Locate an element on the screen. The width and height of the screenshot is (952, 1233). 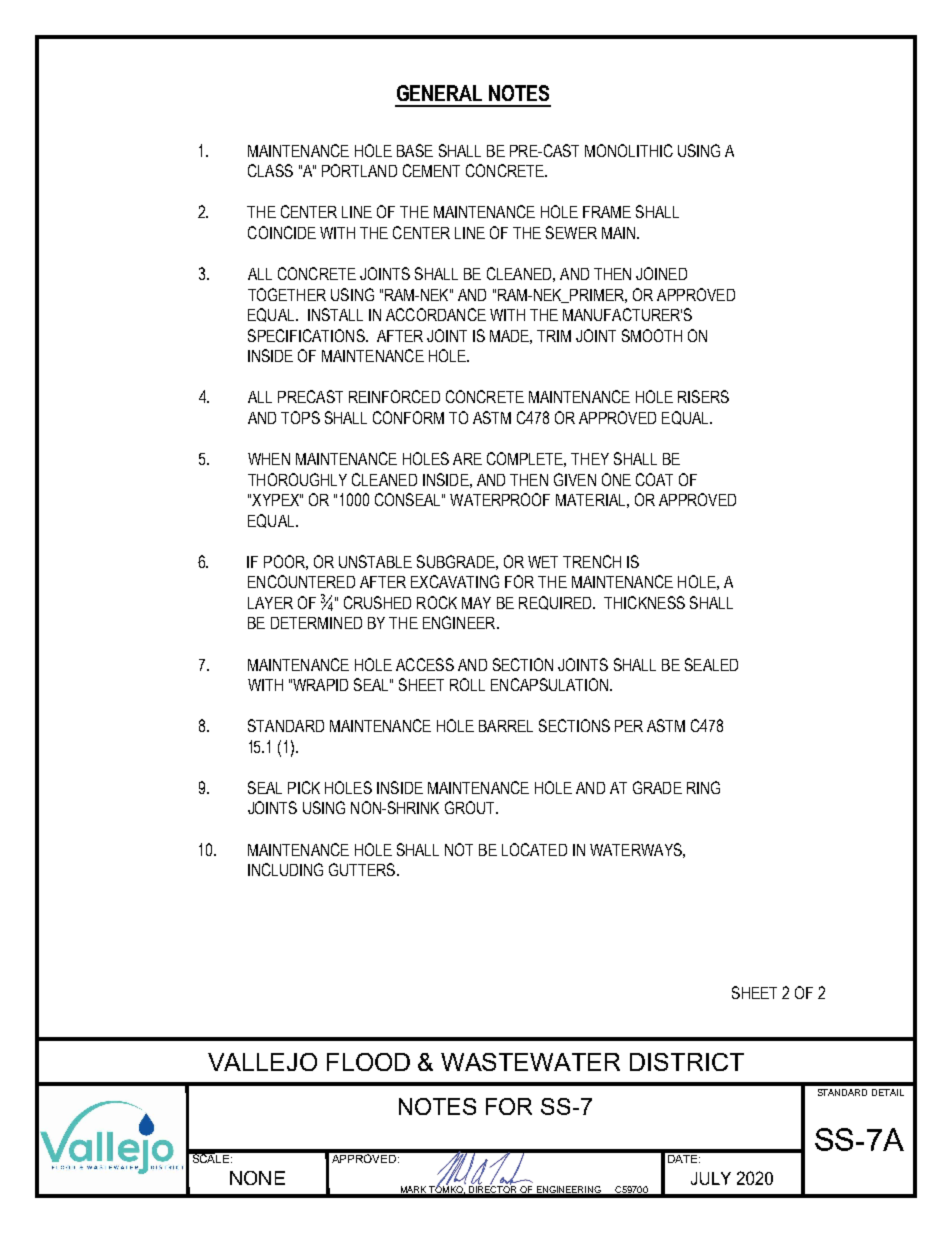
MONOLITHIC is located at coordinates (629, 150).
